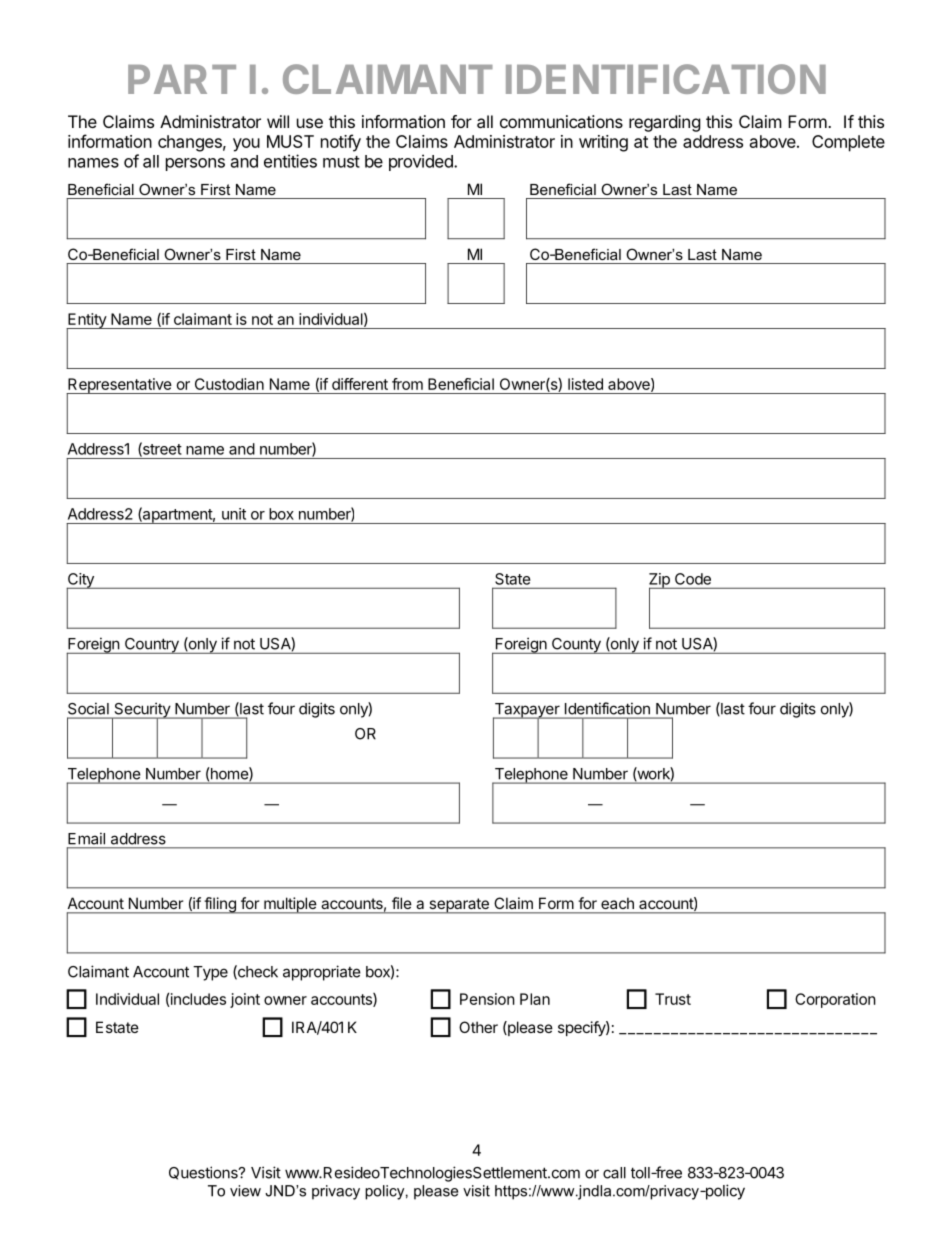 The image size is (952, 1233). Describe the element at coordinates (693, 579) in the document. I see `Code` at that location.
